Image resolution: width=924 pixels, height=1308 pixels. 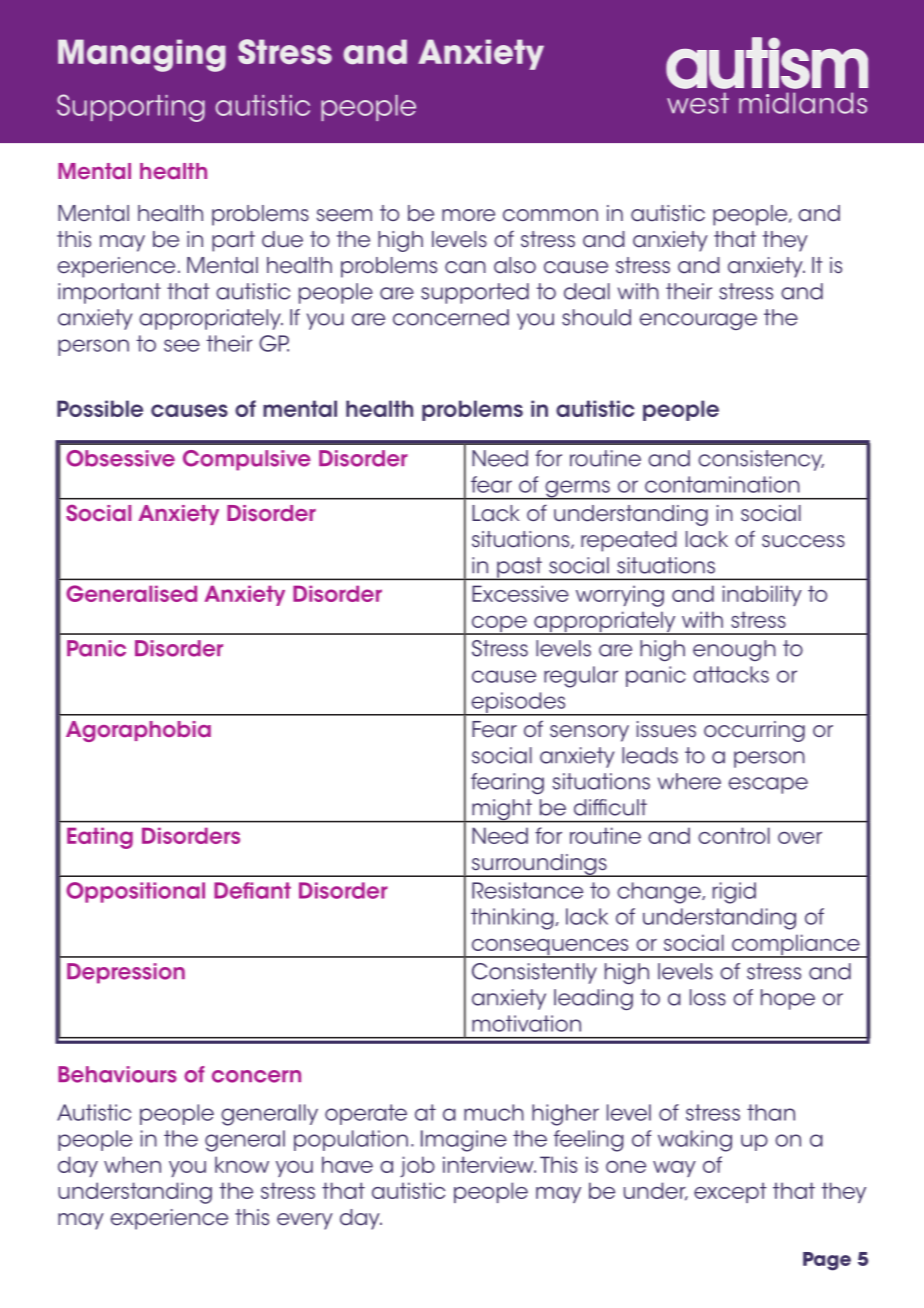 What do you see at coordinates (550, 215) in the screenshot?
I see `common` at bounding box center [550, 215].
